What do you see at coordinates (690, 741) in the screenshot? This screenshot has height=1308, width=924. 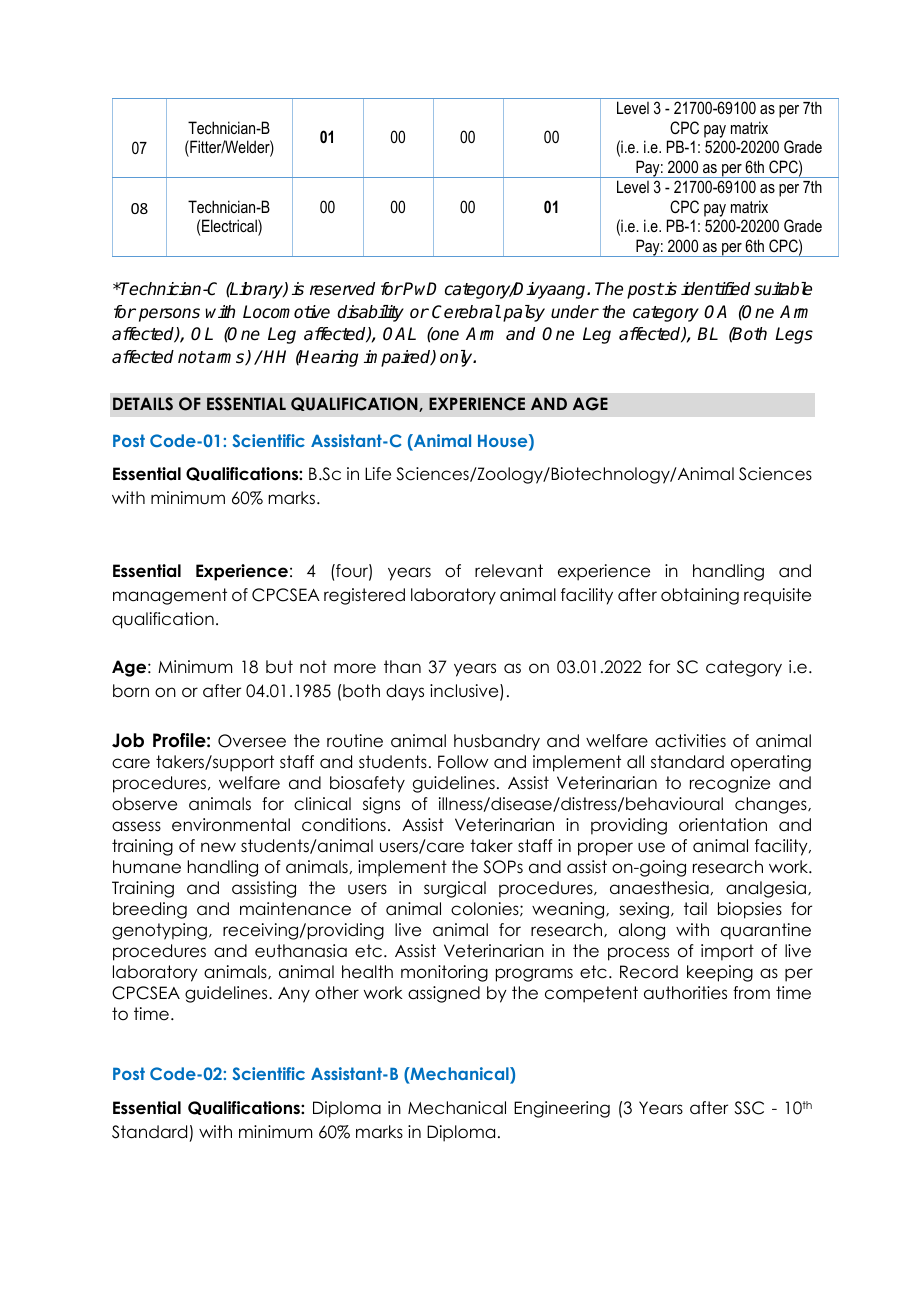 I see `activities` at bounding box center [690, 741].
